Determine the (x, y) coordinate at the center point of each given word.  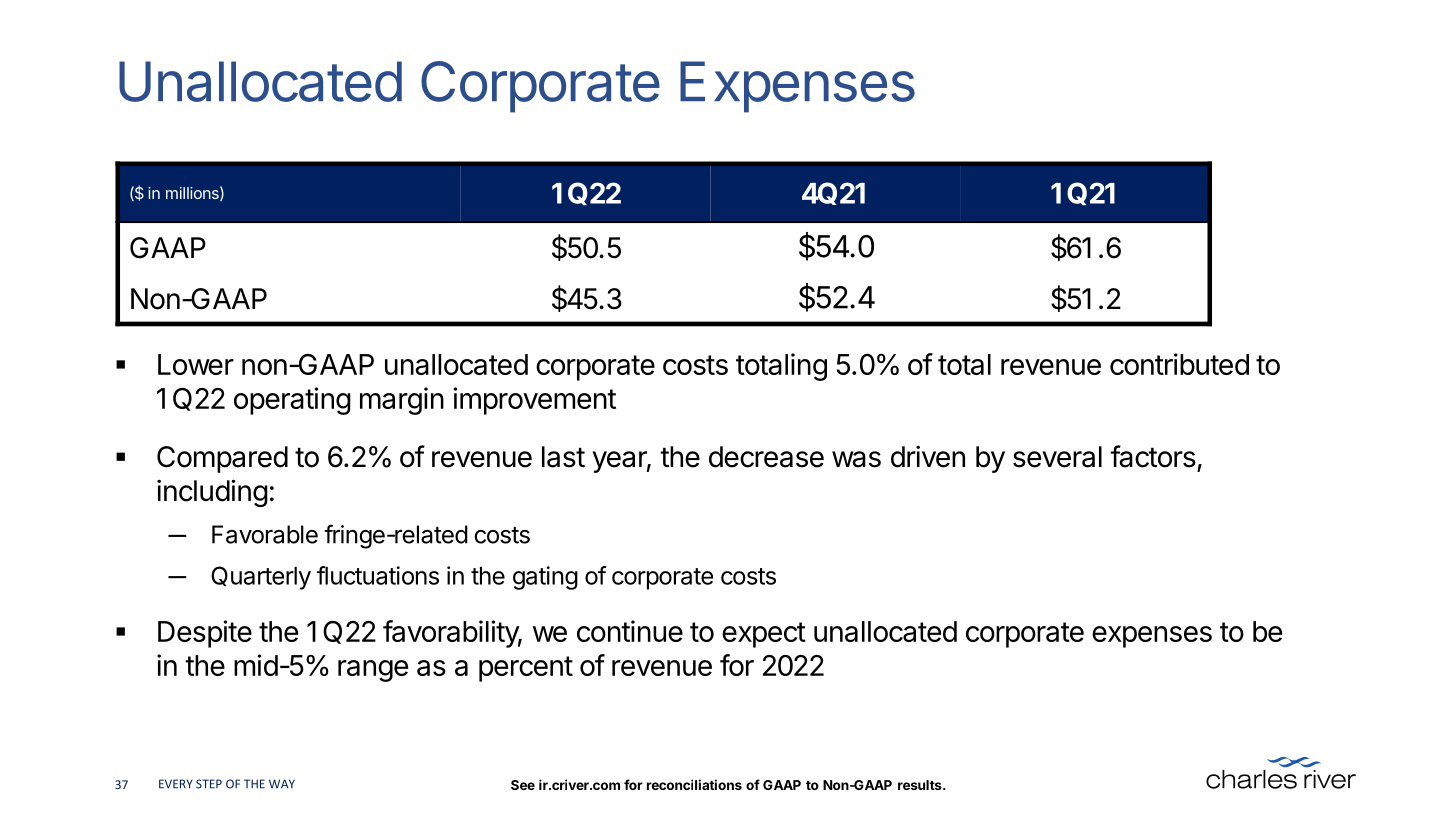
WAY (282, 784)
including (212, 493)
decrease (766, 457)
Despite (205, 634)
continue (630, 631)
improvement (535, 401)
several (1057, 457)
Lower (196, 364)
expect (764, 635)
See (523, 785)
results (921, 785)
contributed (1179, 364)
